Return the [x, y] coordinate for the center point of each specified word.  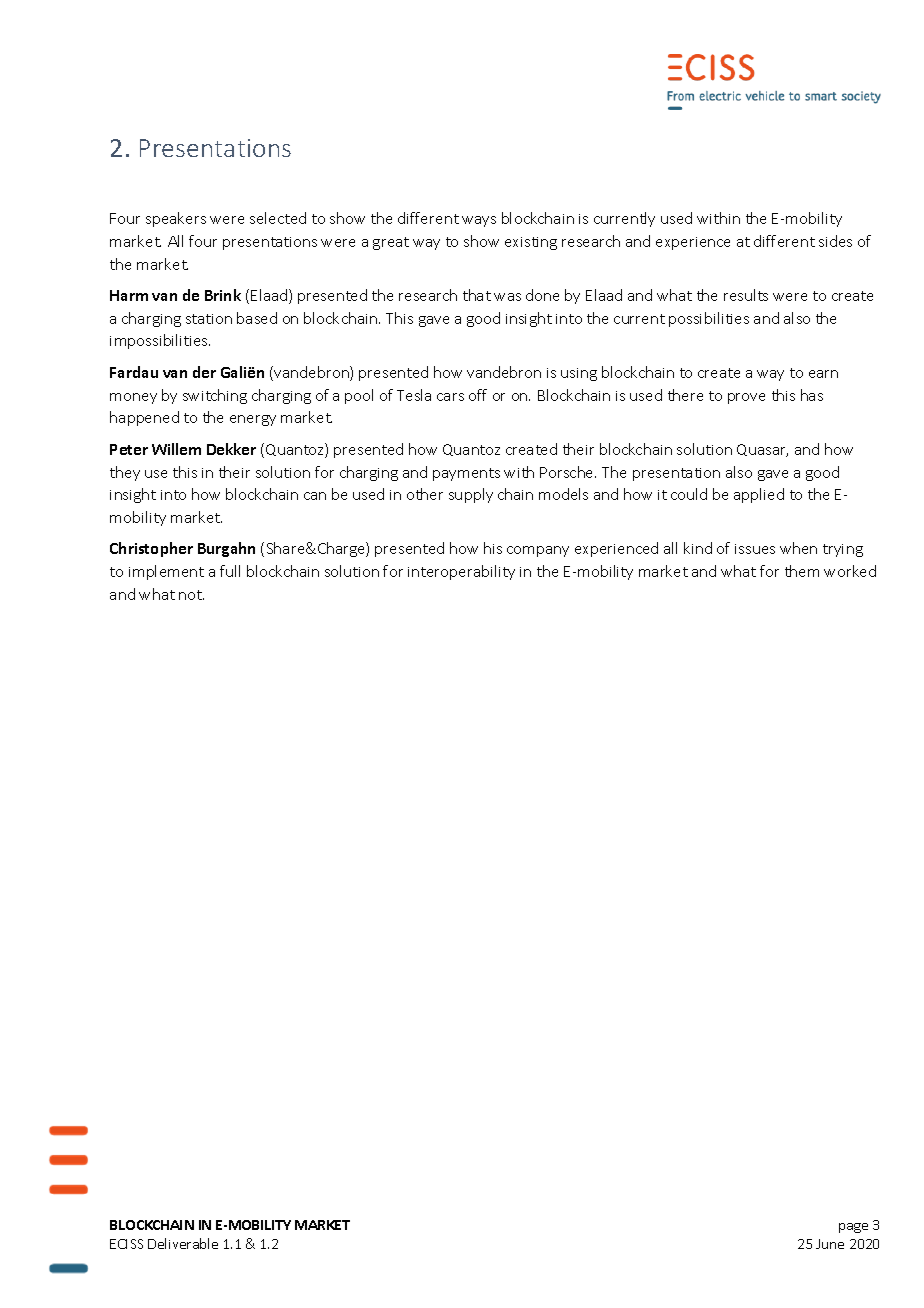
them [802, 571]
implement [166, 572]
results [746, 295]
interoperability [461, 572]
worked [850, 571]
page [853, 1228]
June [830, 1244]
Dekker [231, 449]
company [538, 551]
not [191, 595]
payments [466, 474]
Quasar [762, 450]
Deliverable [183, 1243]
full [230, 571]
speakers [176, 219]
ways [479, 221]
